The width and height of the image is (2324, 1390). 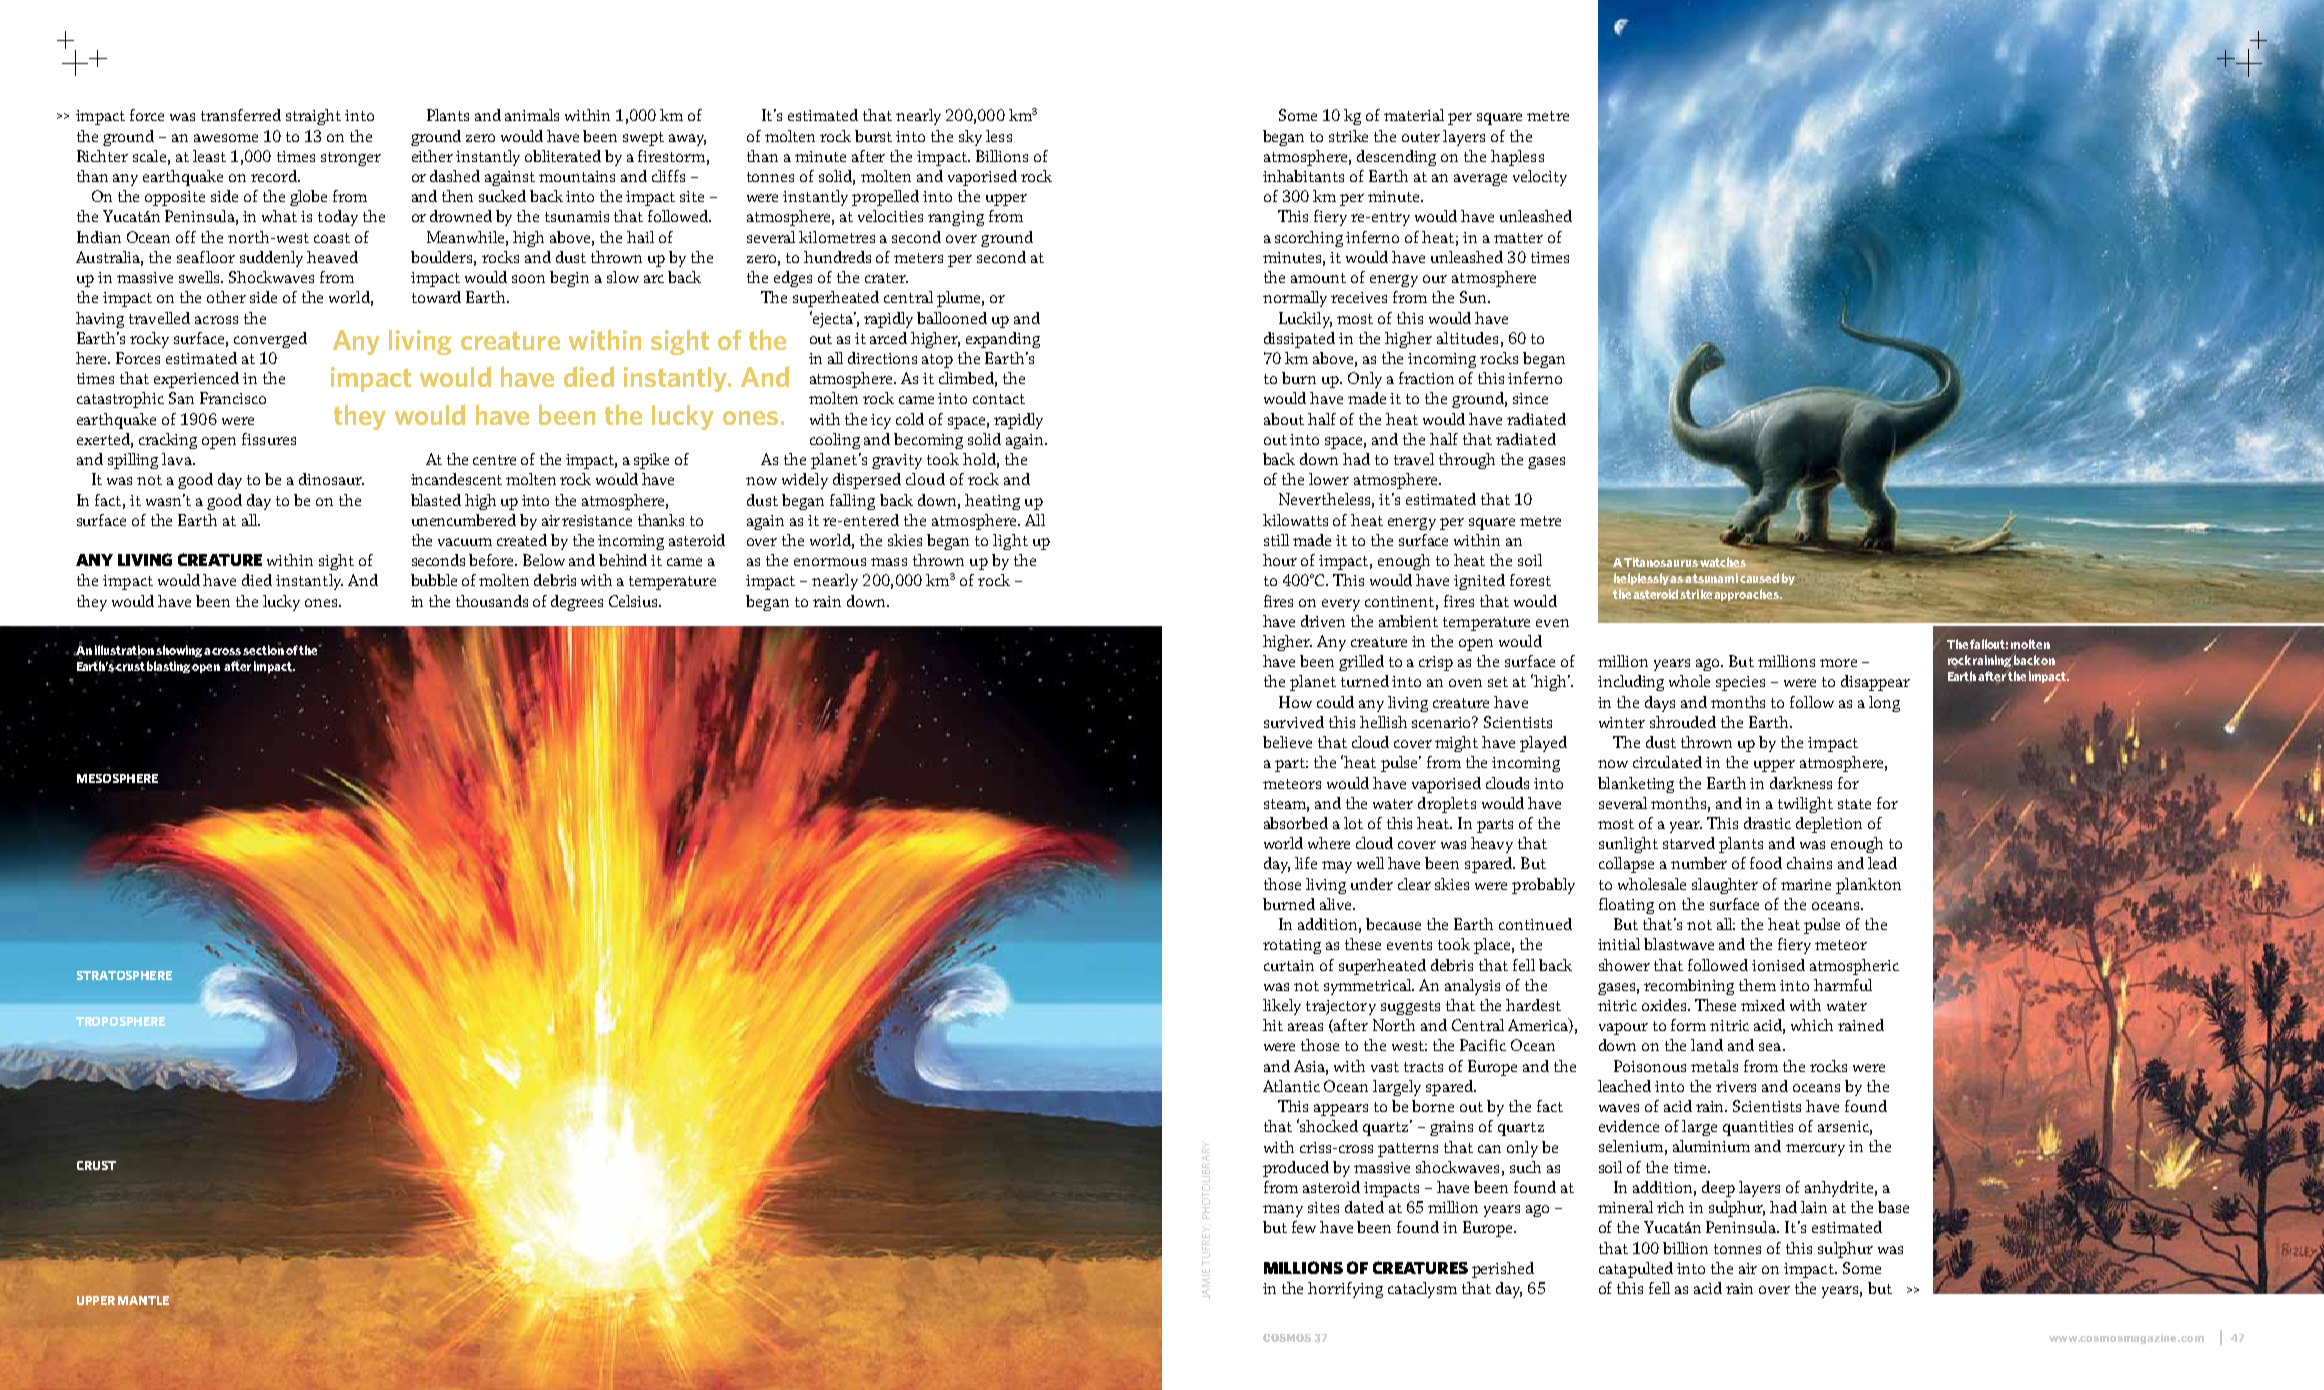 I want to click on mantle, so click(x=143, y=1300).
